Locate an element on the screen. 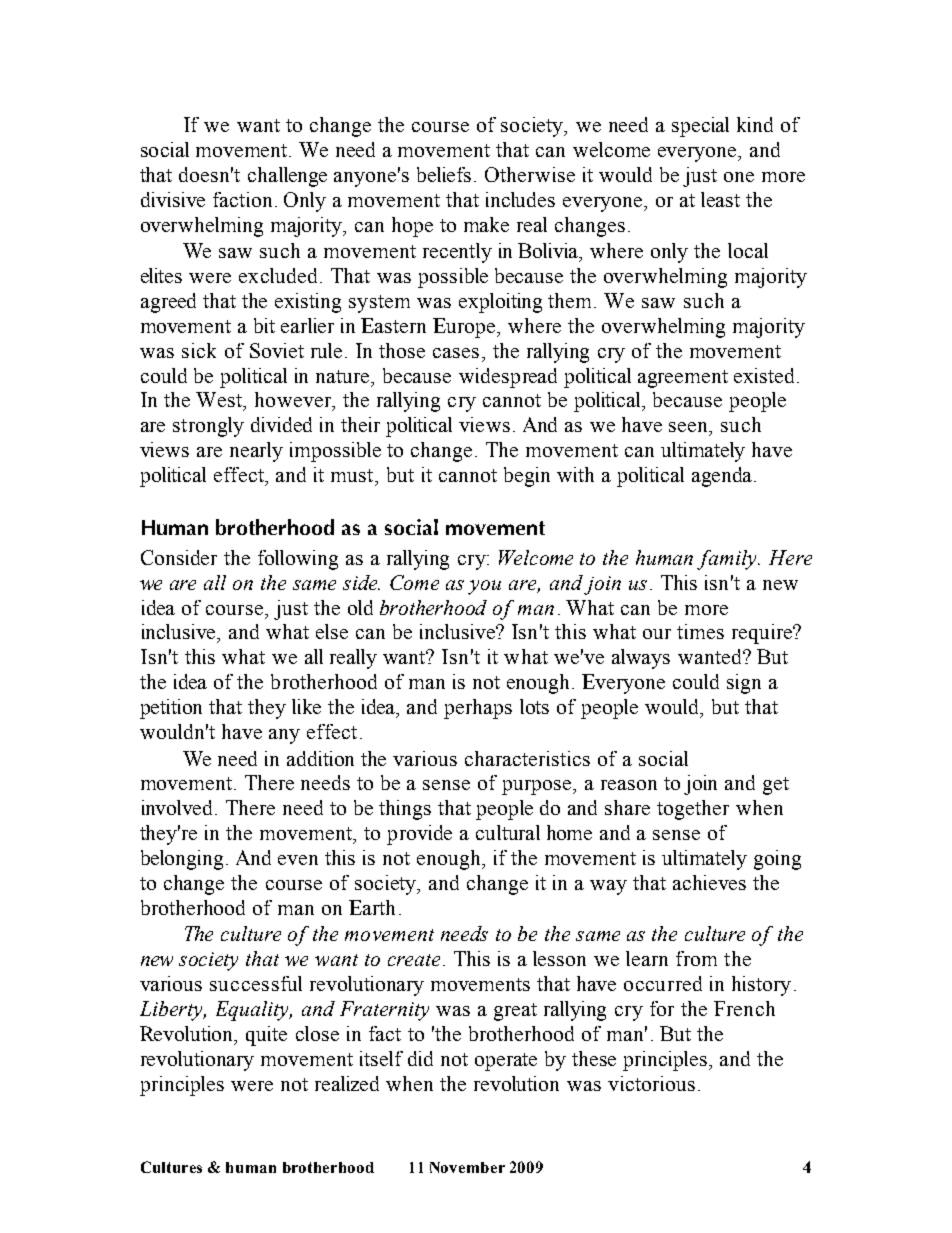 This screenshot has width=952, height=1233. quite is located at coordinates (266, 1036).
